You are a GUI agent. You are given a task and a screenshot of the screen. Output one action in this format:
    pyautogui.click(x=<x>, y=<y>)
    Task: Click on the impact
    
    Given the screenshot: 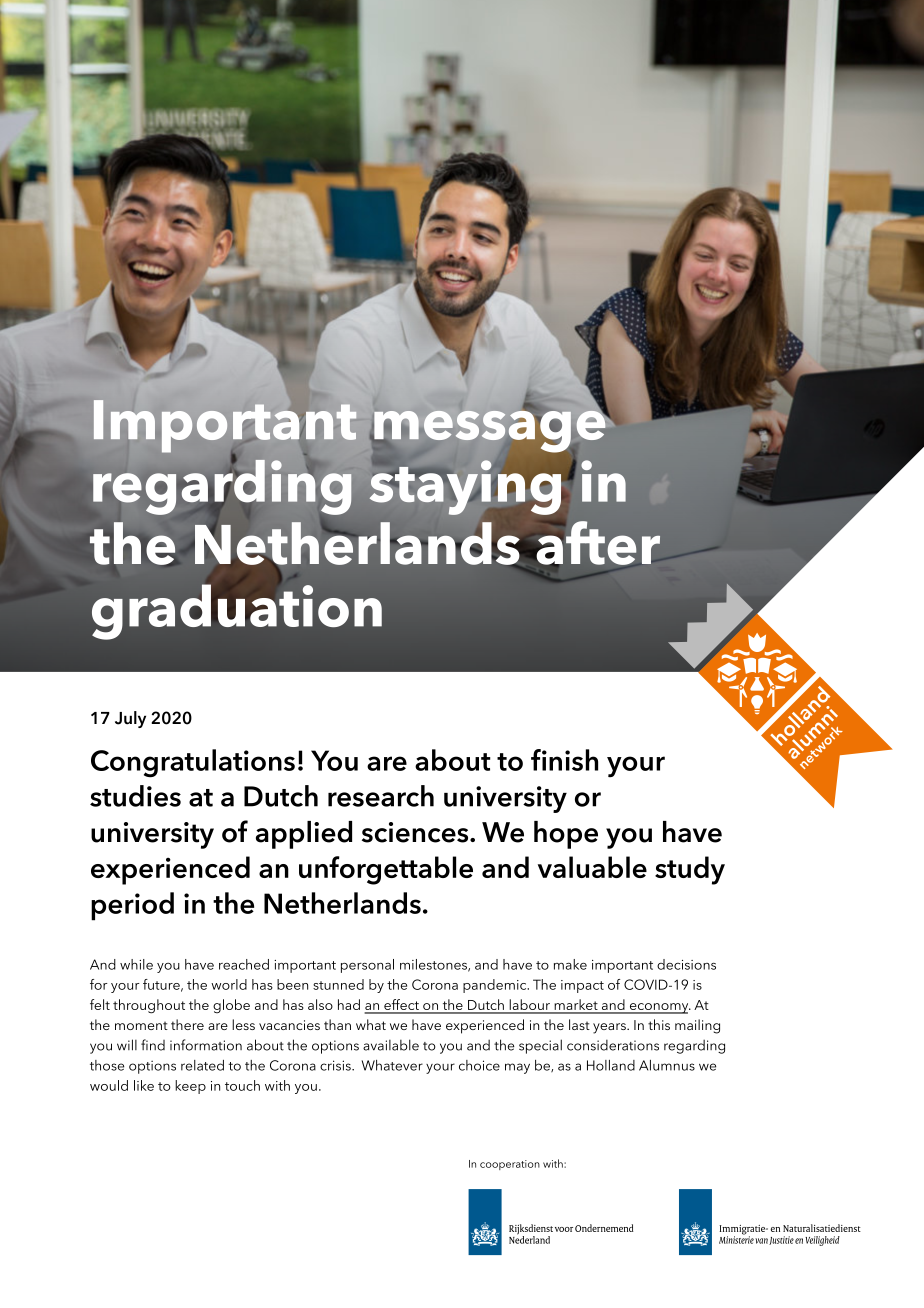 What is the action you would take?
    pyautogui.click(x=582, y=986)
